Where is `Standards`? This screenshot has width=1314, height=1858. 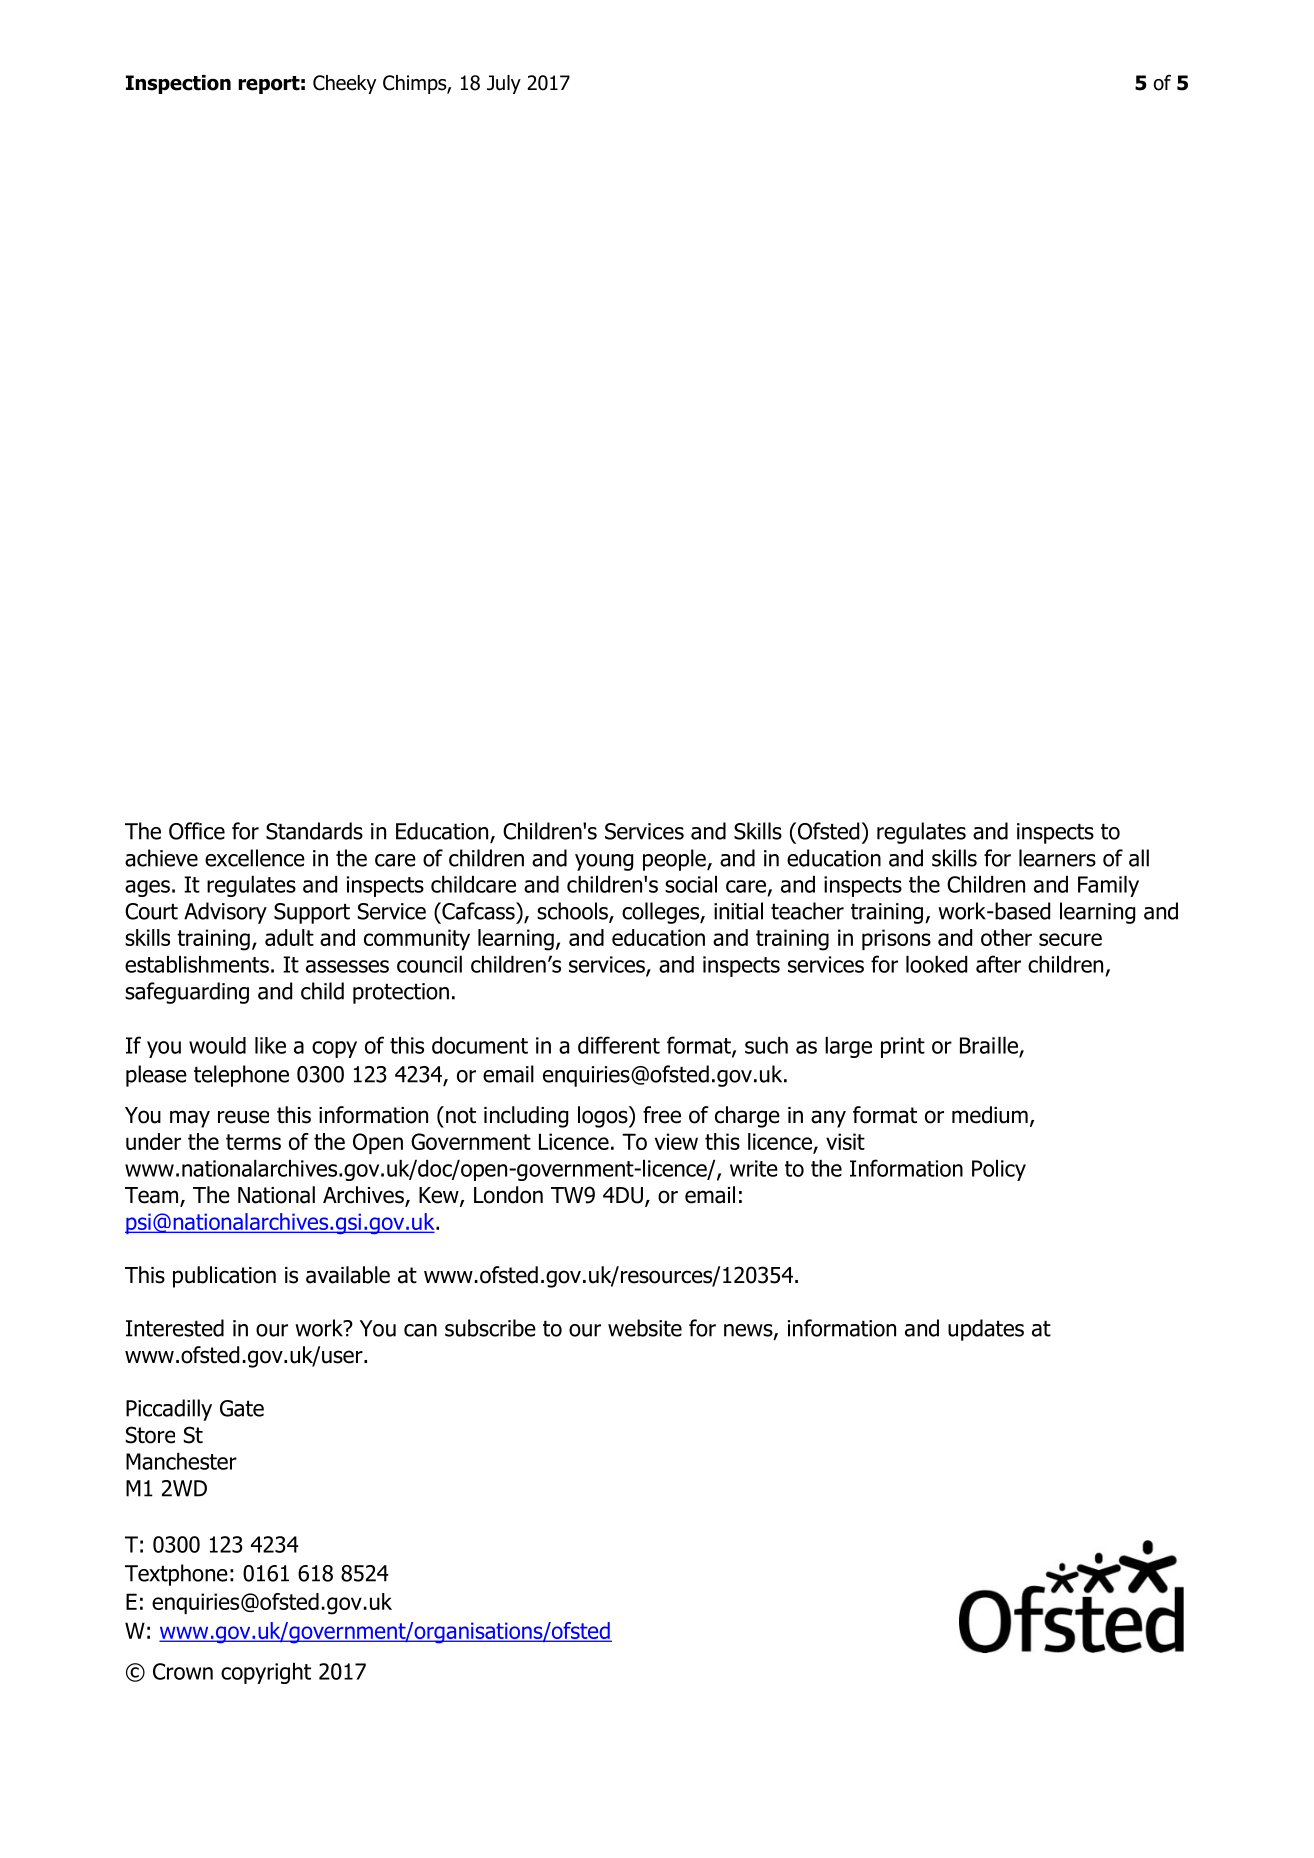
Standards is located at coordinates (314, 831).
